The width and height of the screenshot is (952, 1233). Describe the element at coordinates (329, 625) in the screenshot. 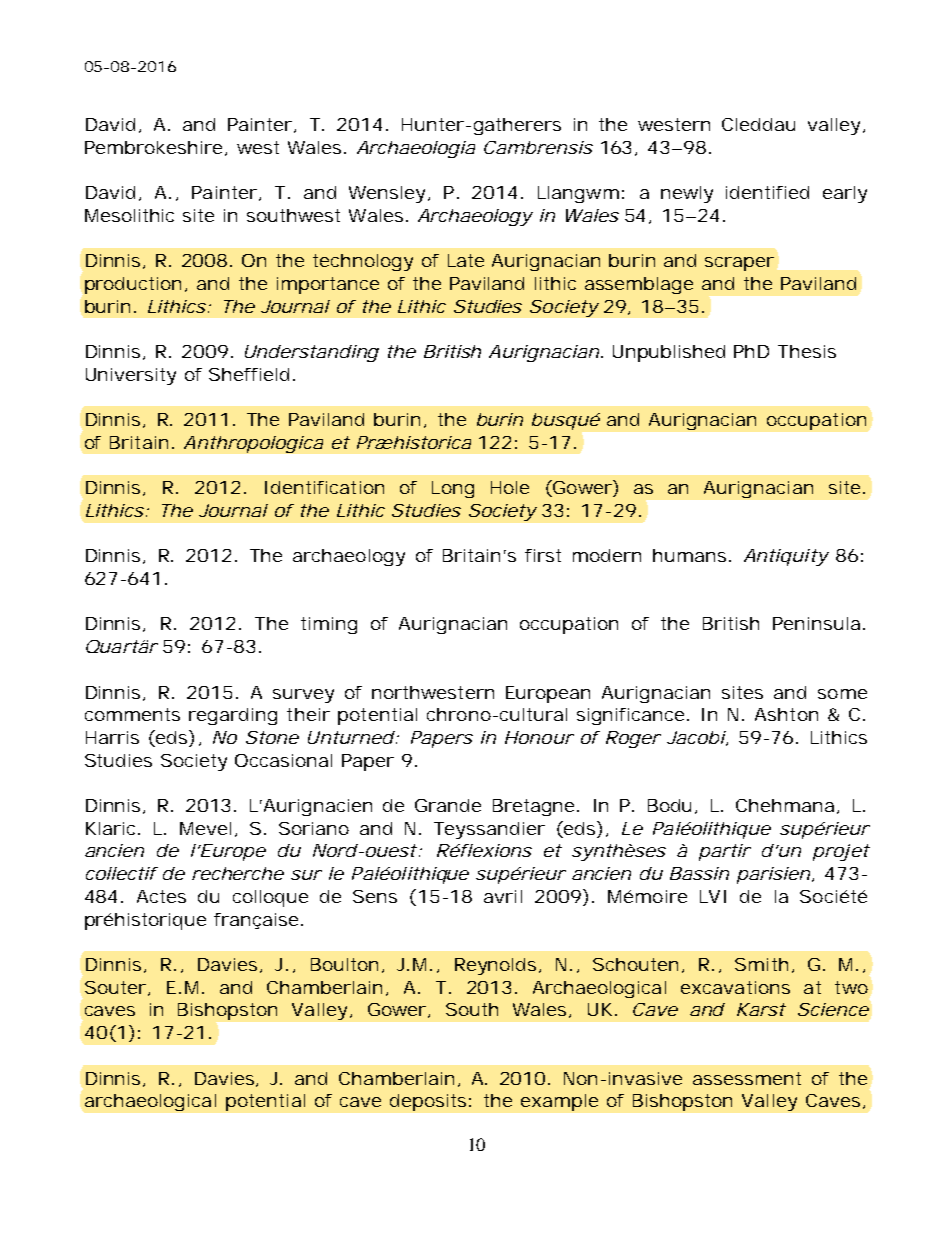

I see `timing` at that location.
